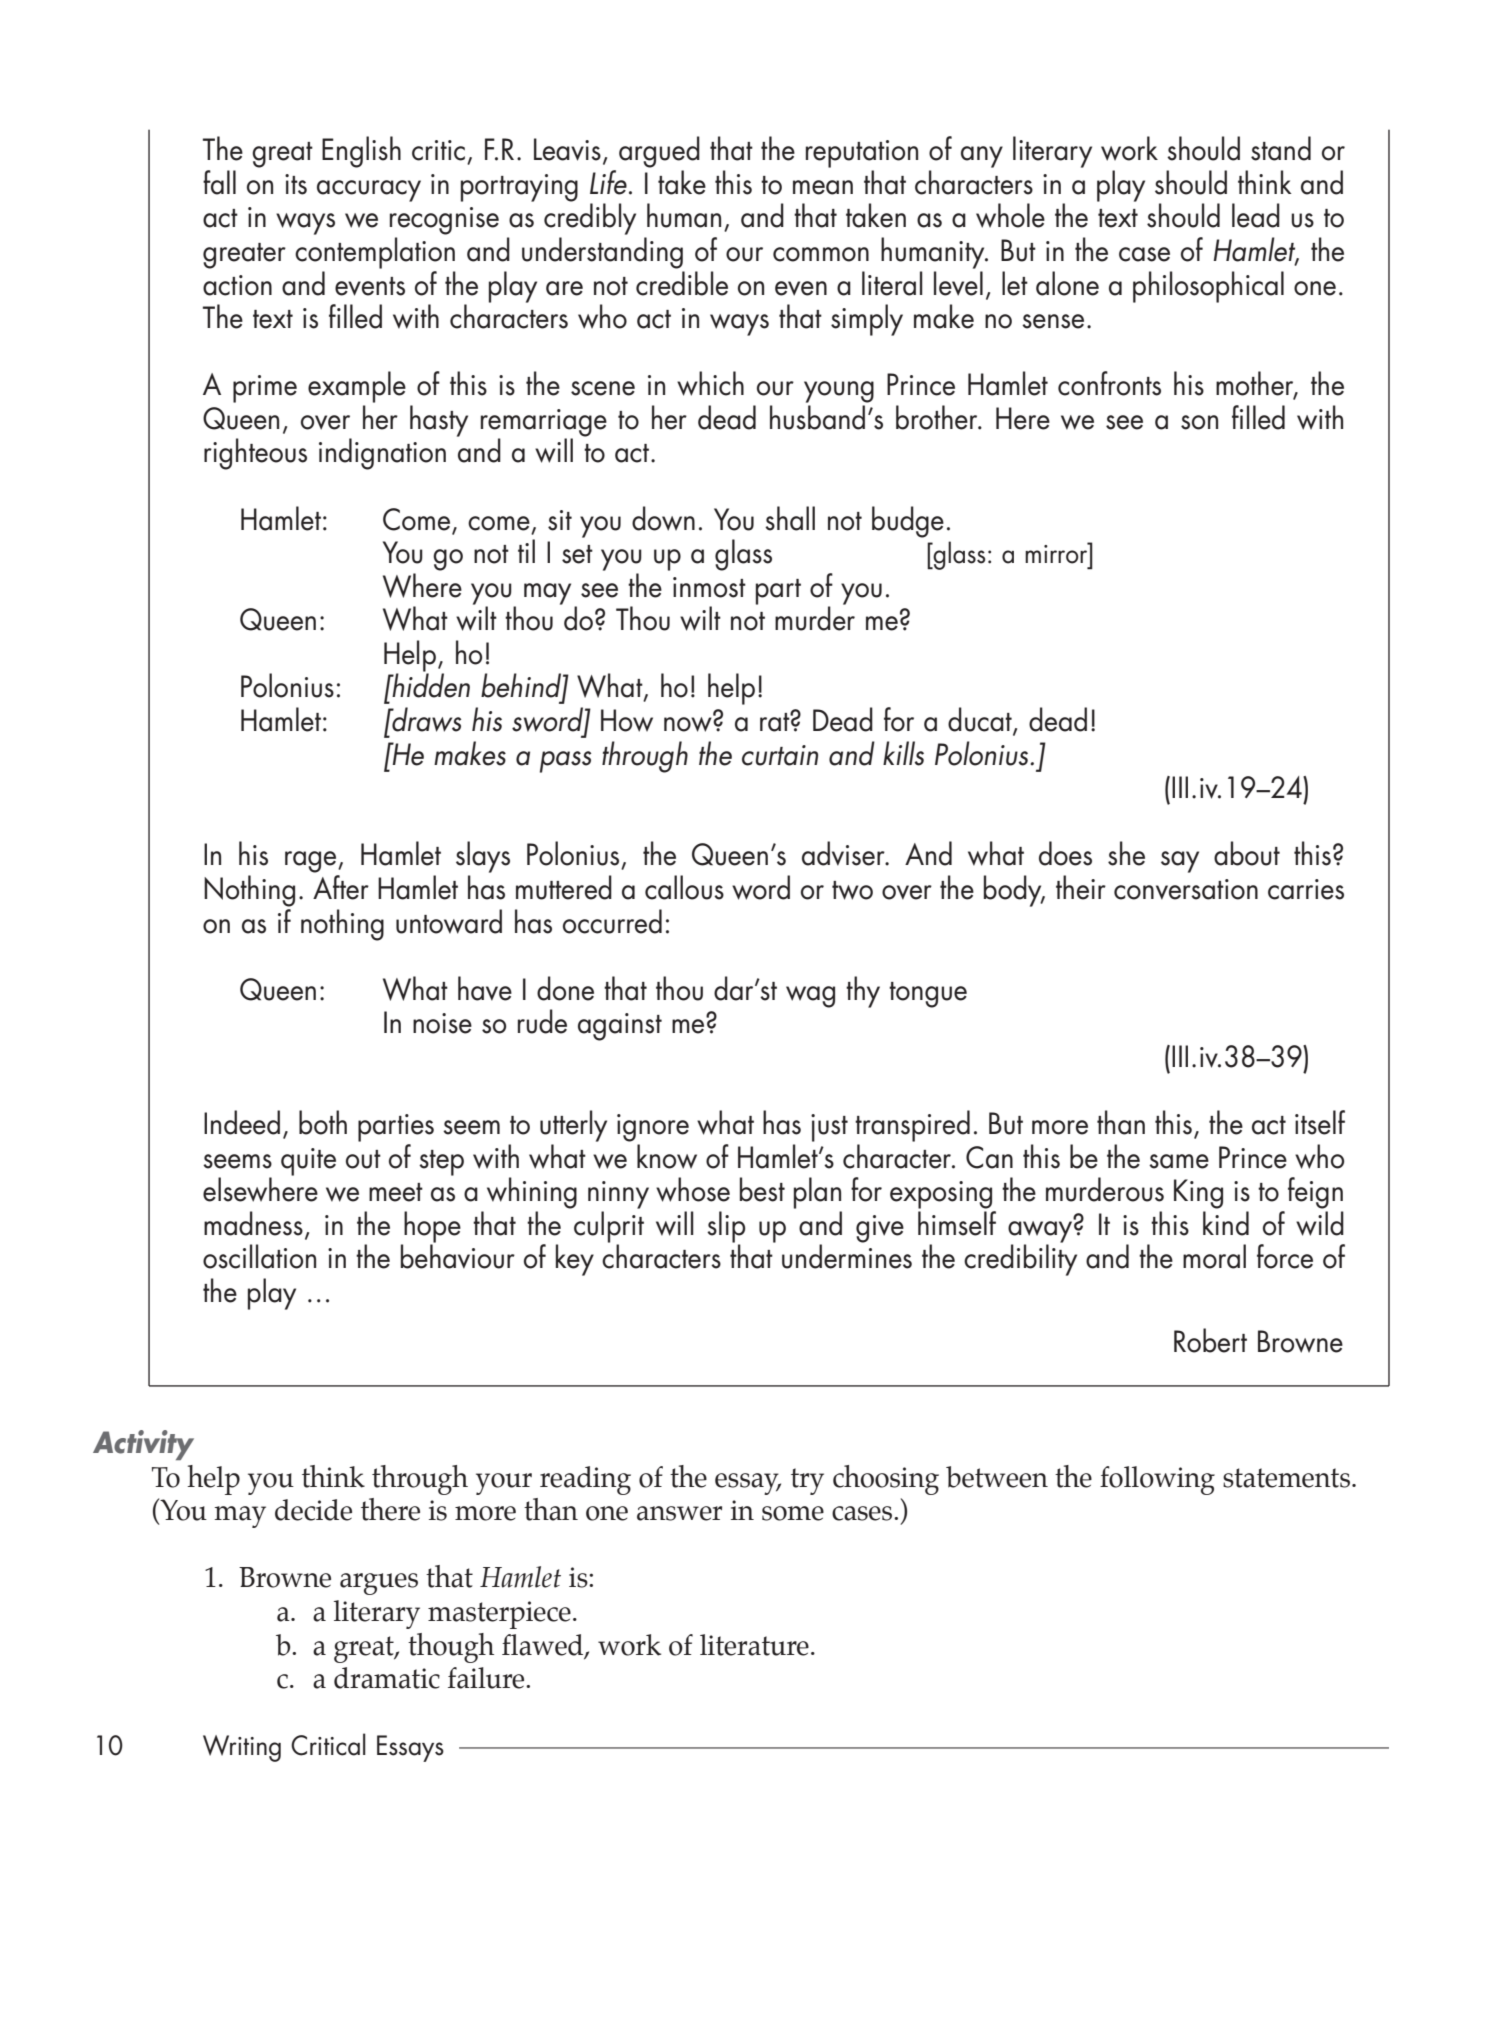 This screenshot has height=2025, width=1504. What do you see at coordinates (1157, 1480) in the screenshot?
I see `following` at bounding box center [1157, 1480].
